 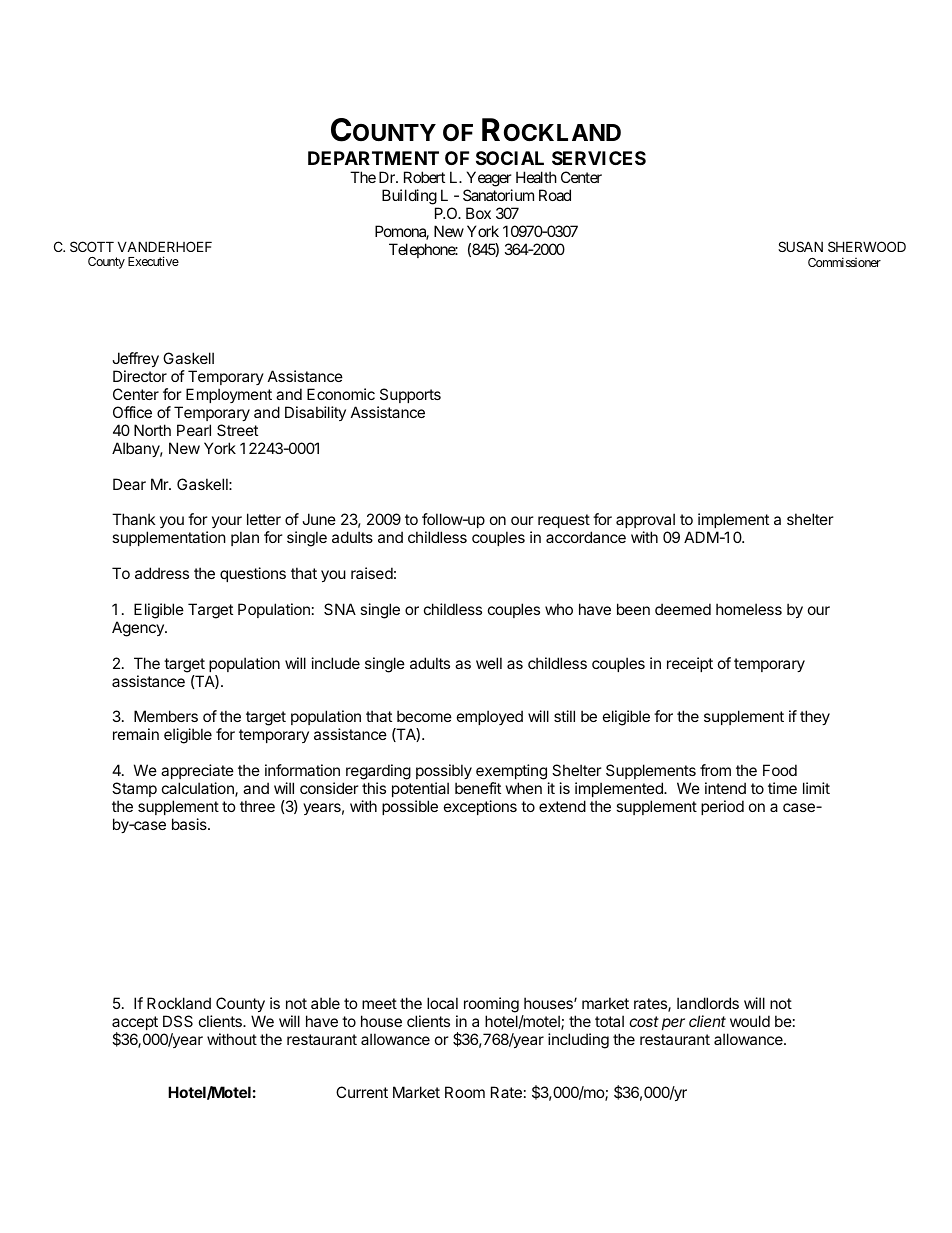 What do you see at coordinates (199, 789) in the screenshot?
I see `calculation` at bounding box center [199, 789].
